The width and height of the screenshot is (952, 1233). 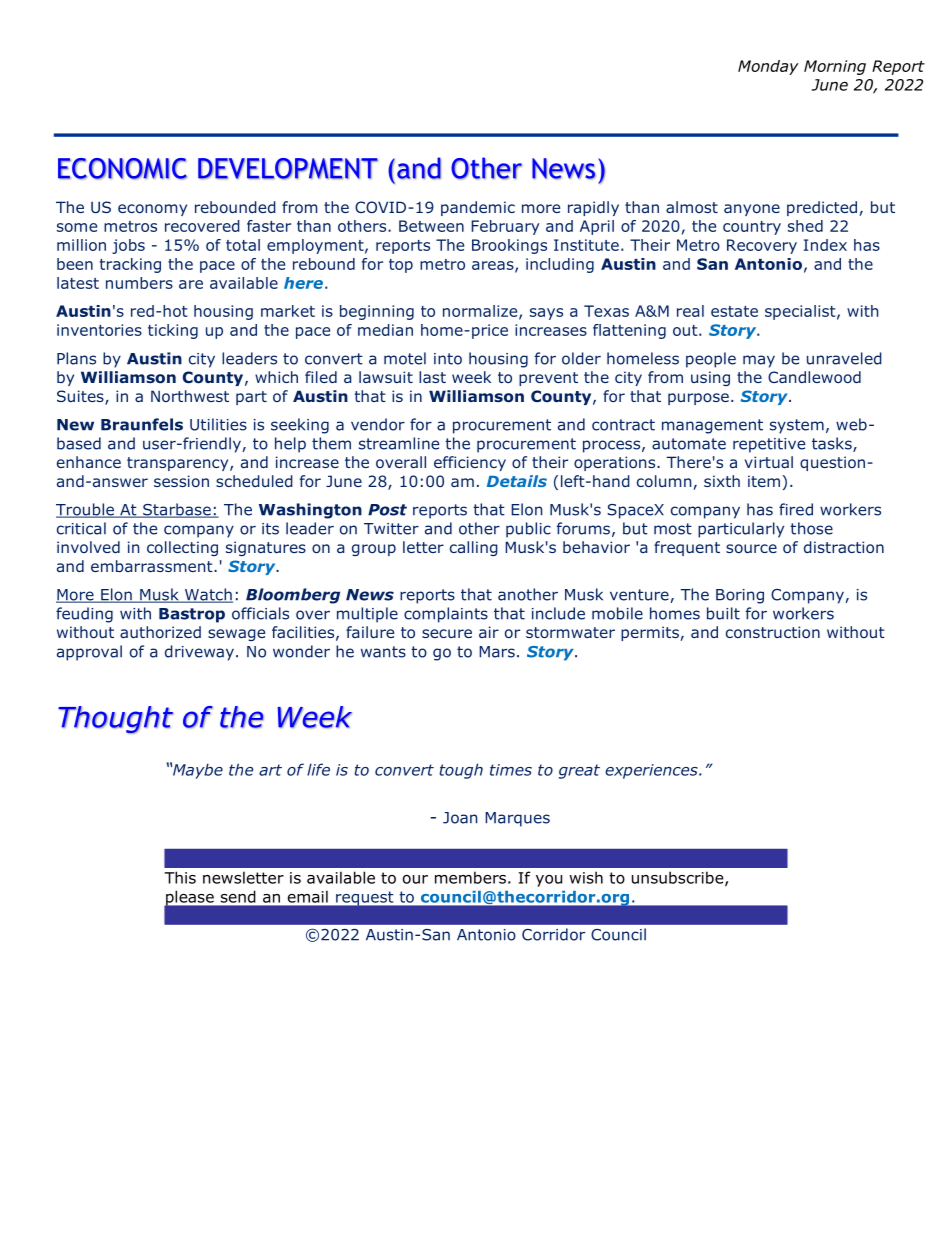 I want to click on This, so click(x=180, y=877).
